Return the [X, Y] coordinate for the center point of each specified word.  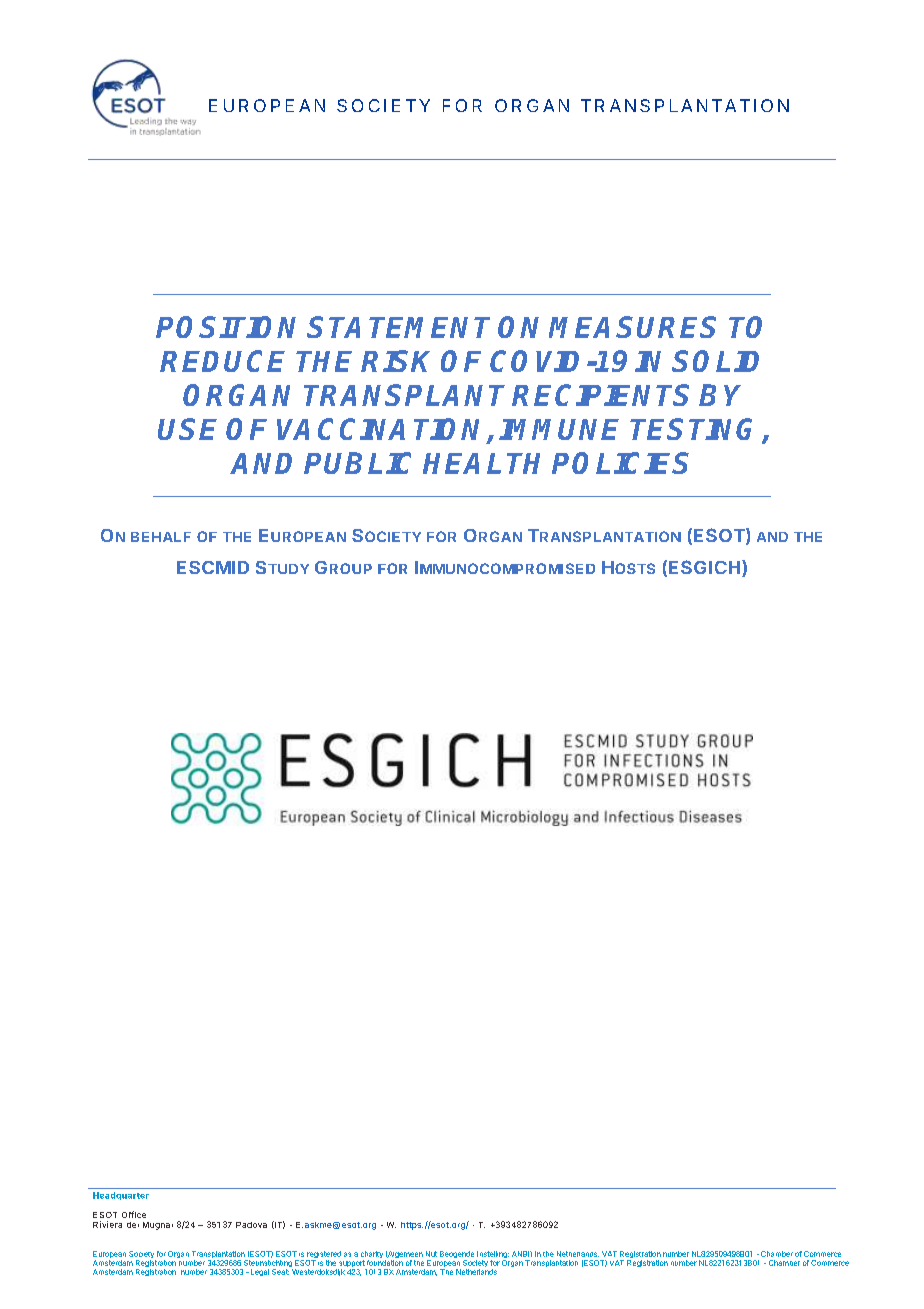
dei [133, 1225]
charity [372, 1256]
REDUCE [222, 361]
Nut [431, 1254]
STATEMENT [398, 327]
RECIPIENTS [600, 395]
